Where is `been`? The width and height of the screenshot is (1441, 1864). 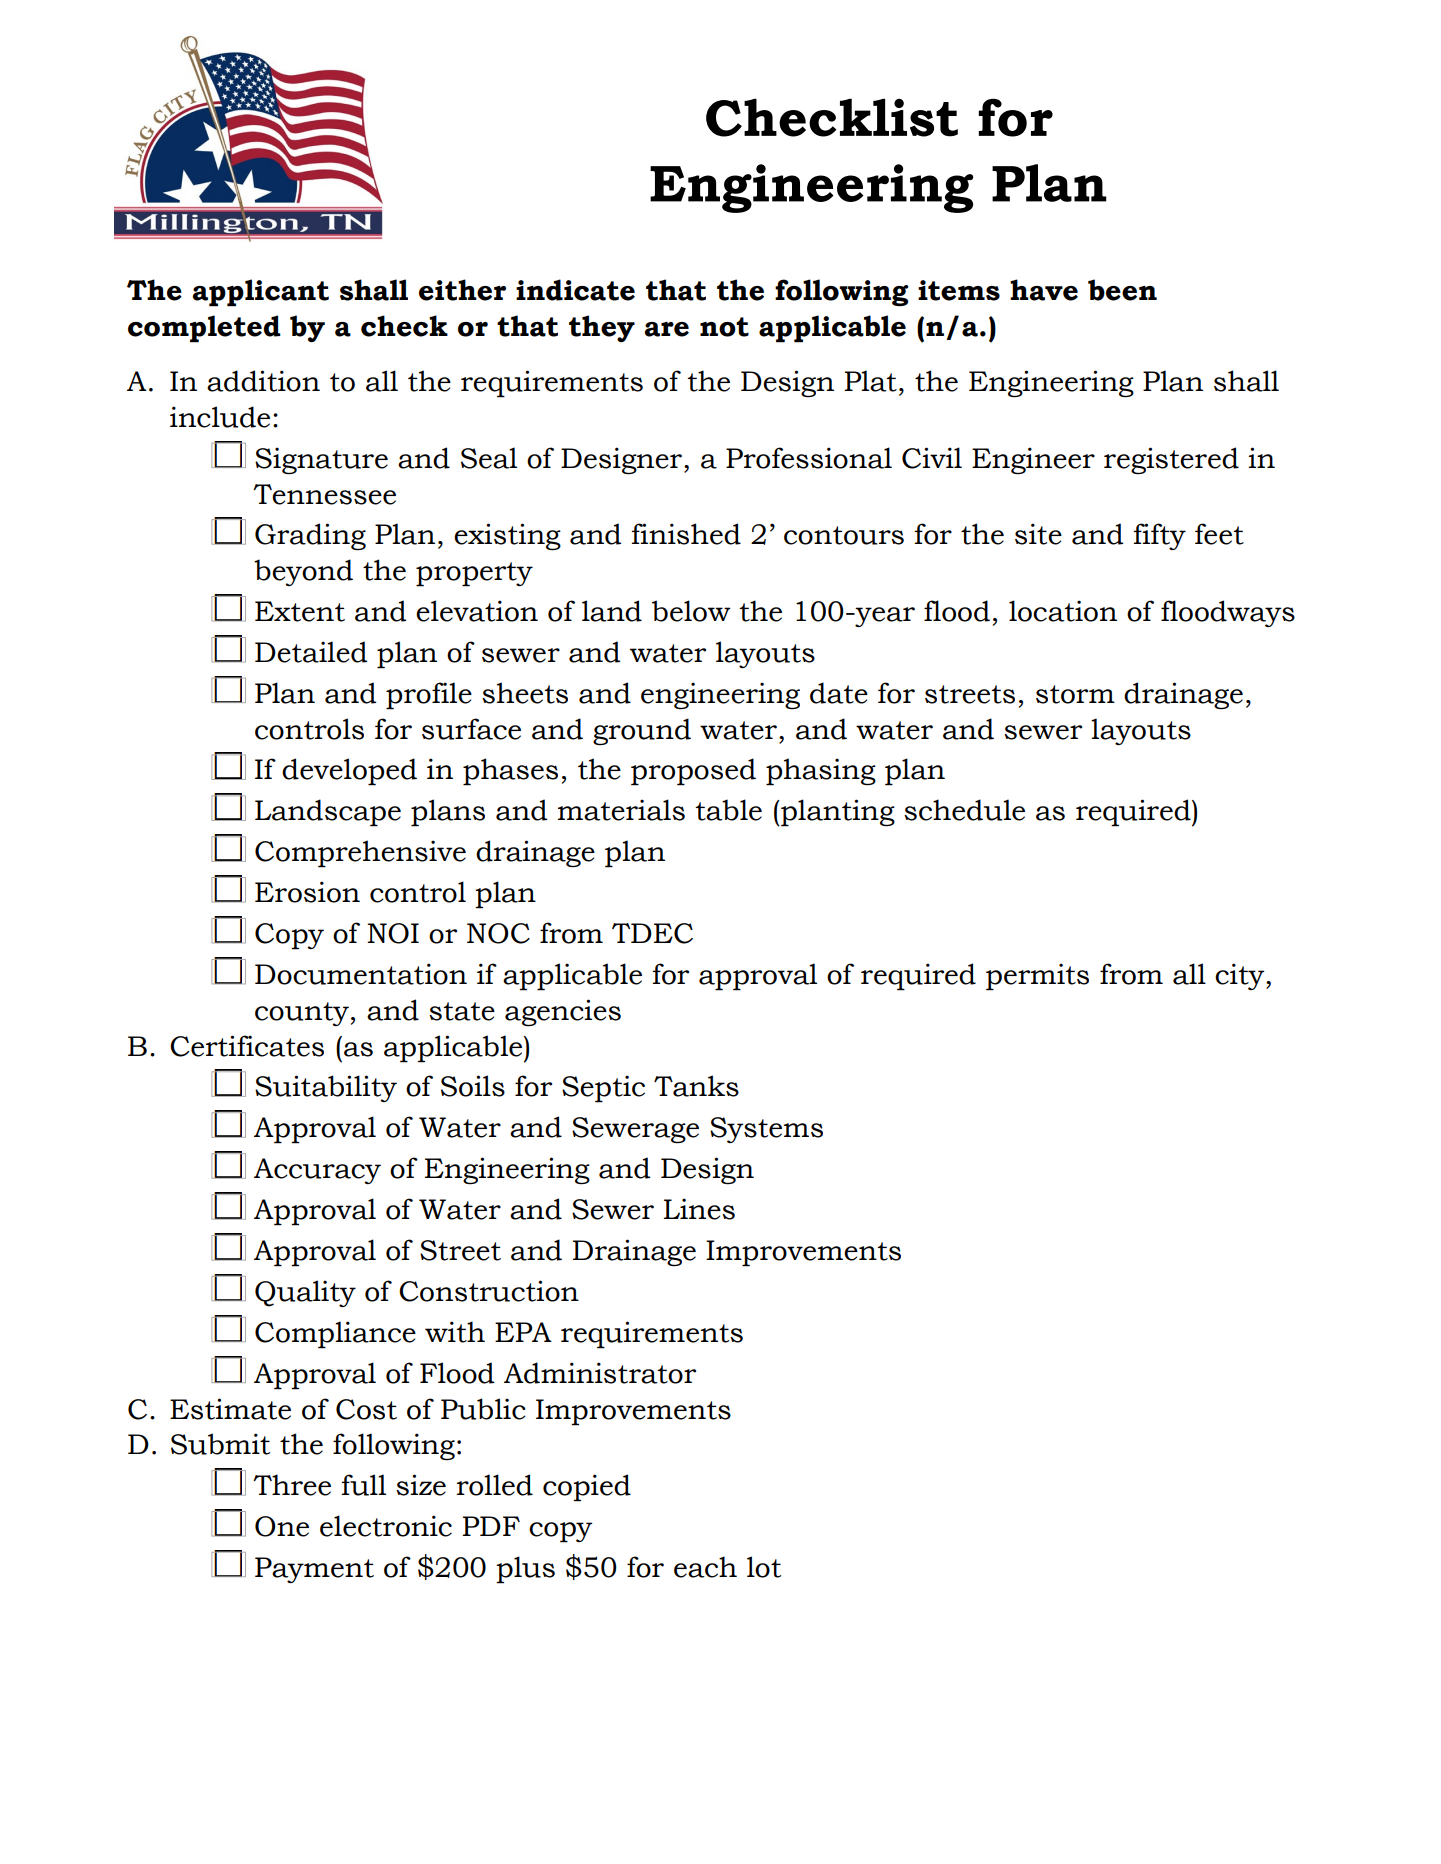 been is located at coordinates (1122, 290).
